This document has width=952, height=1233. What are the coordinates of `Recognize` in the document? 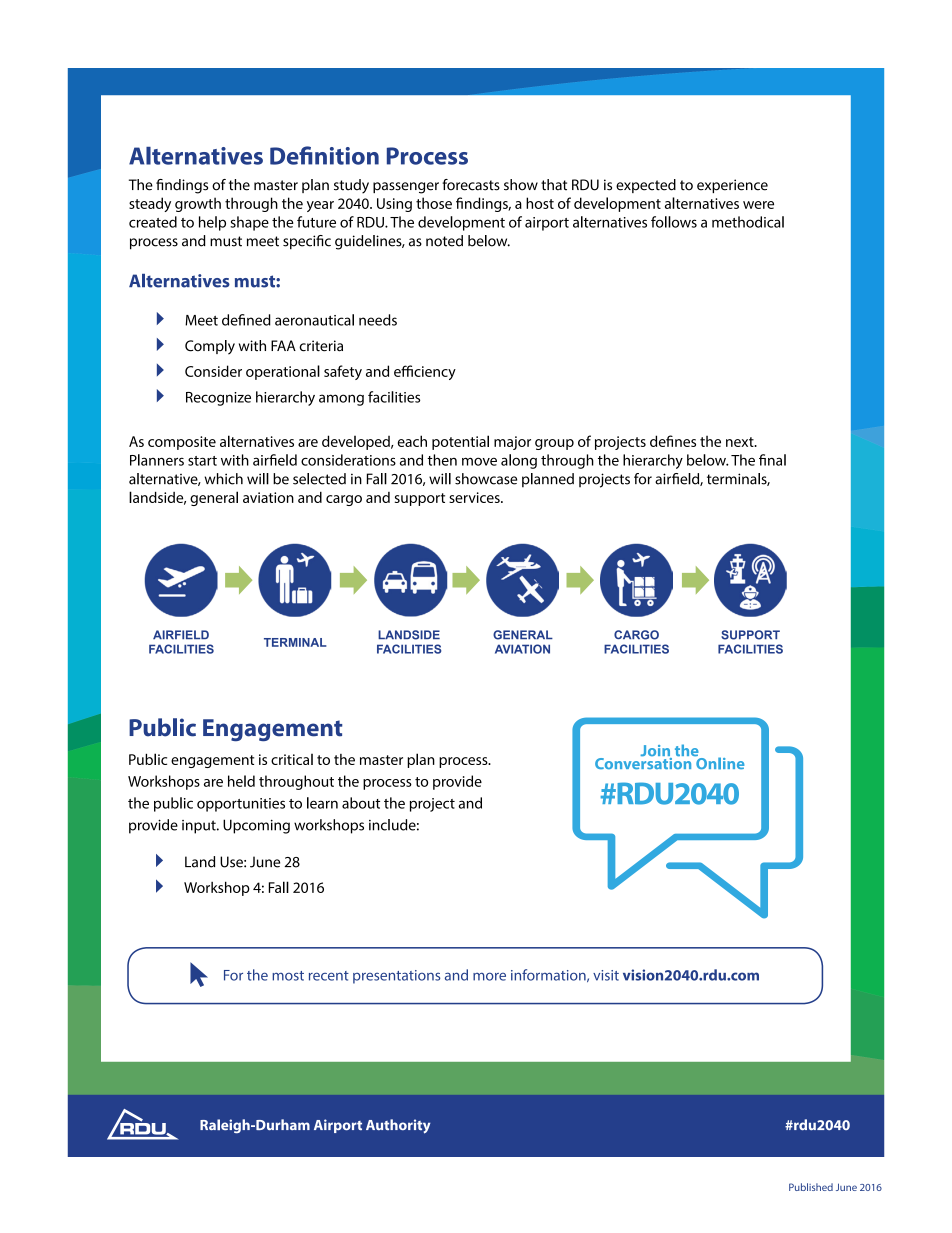 It's located at (218, 399).
